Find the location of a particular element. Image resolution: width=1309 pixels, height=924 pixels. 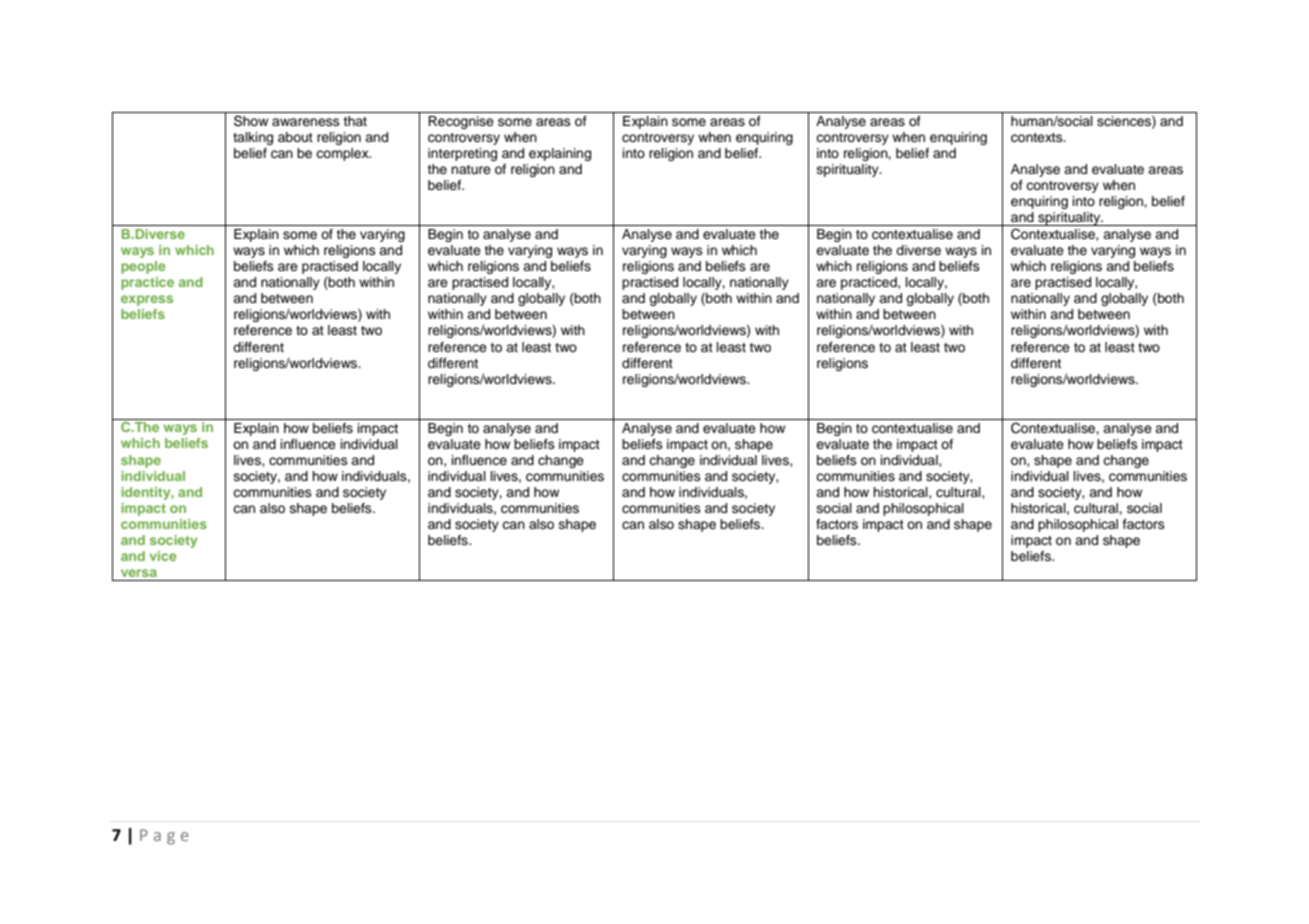

vice is located at coordinates (163, 556).
